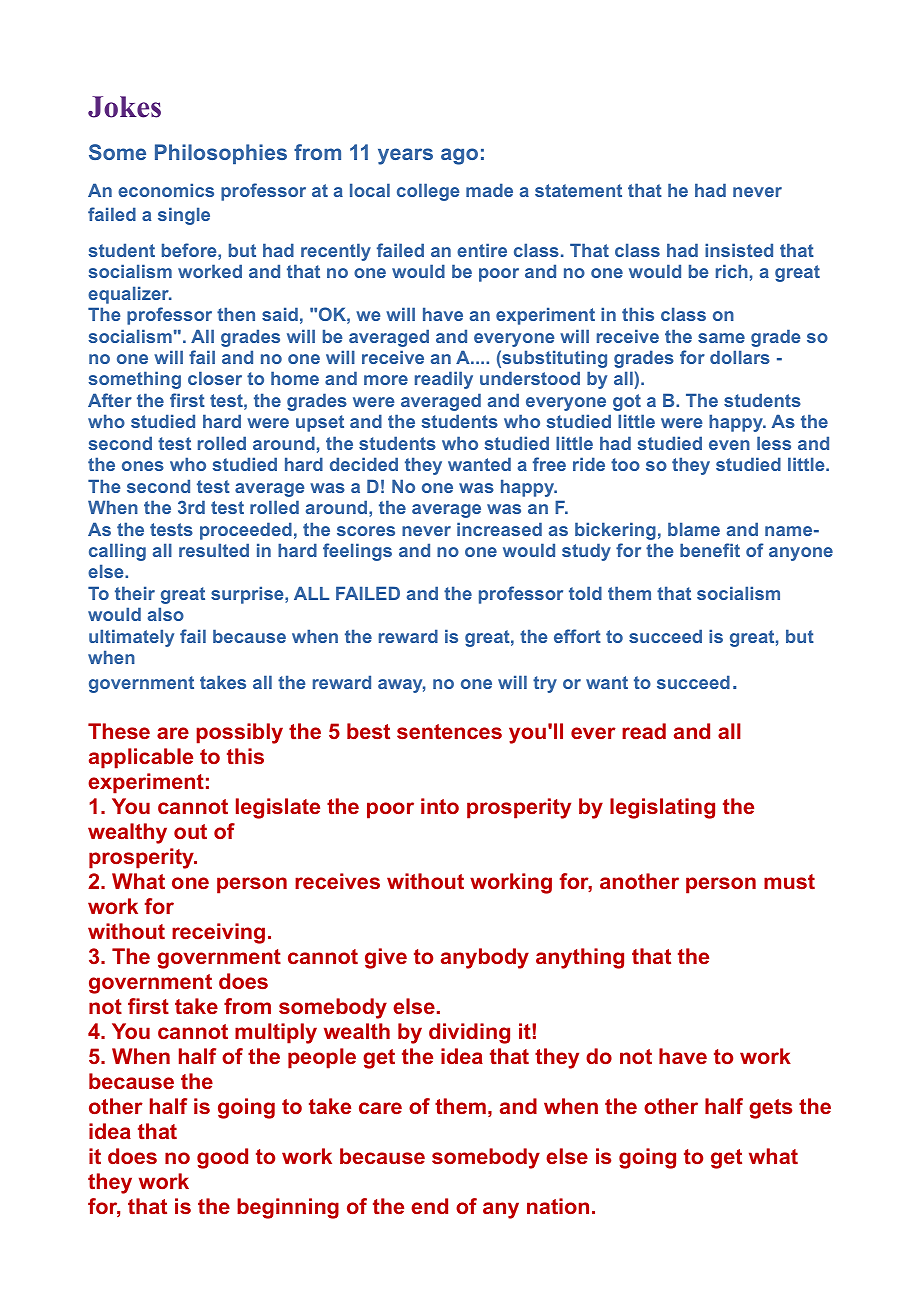 Image resolution: width=924 pixels, height=1308 pixels. I want to click on good, so click(222, 1158).
